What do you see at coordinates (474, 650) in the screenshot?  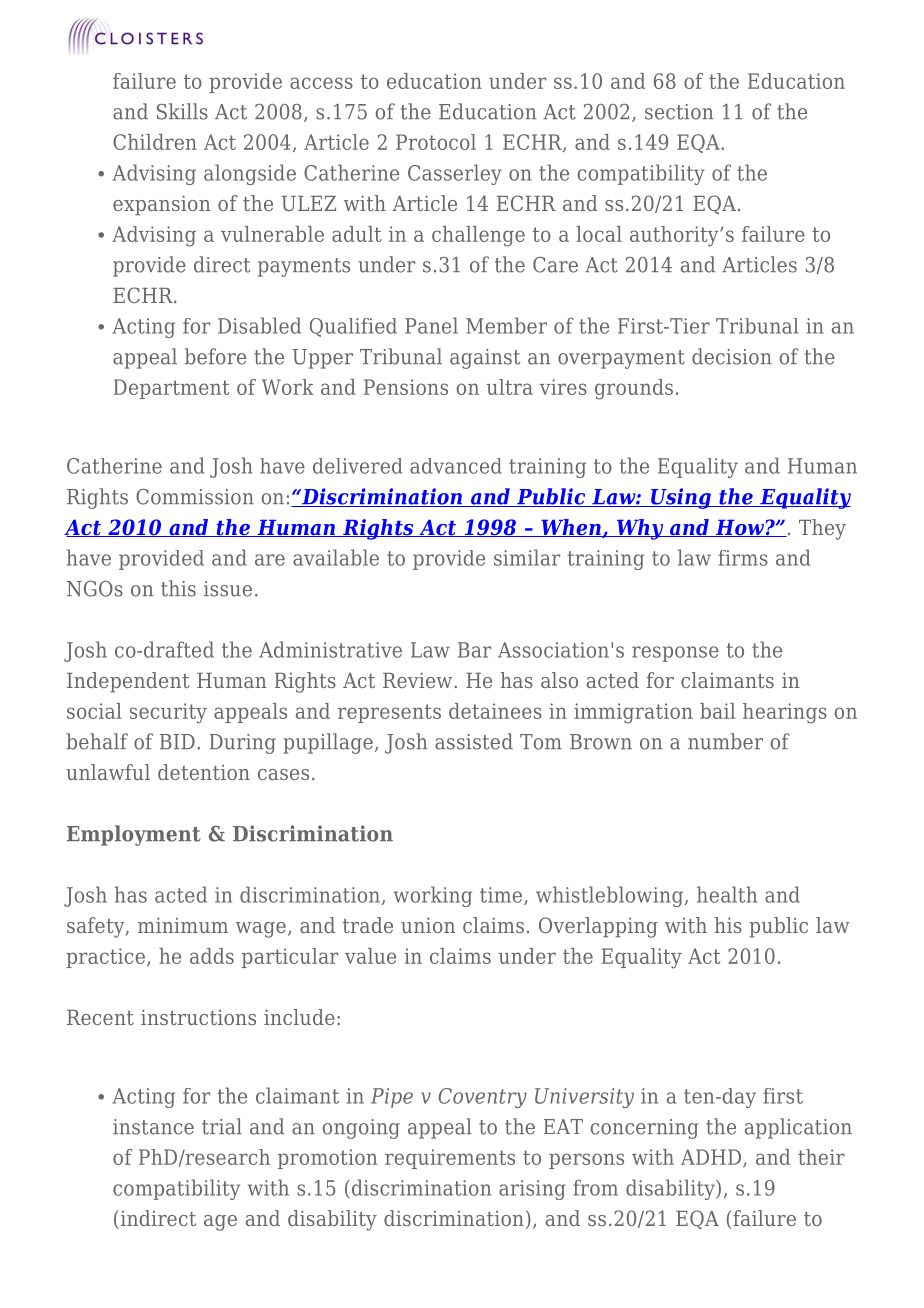 I see `Bar` at bounding box center [474, 650].
